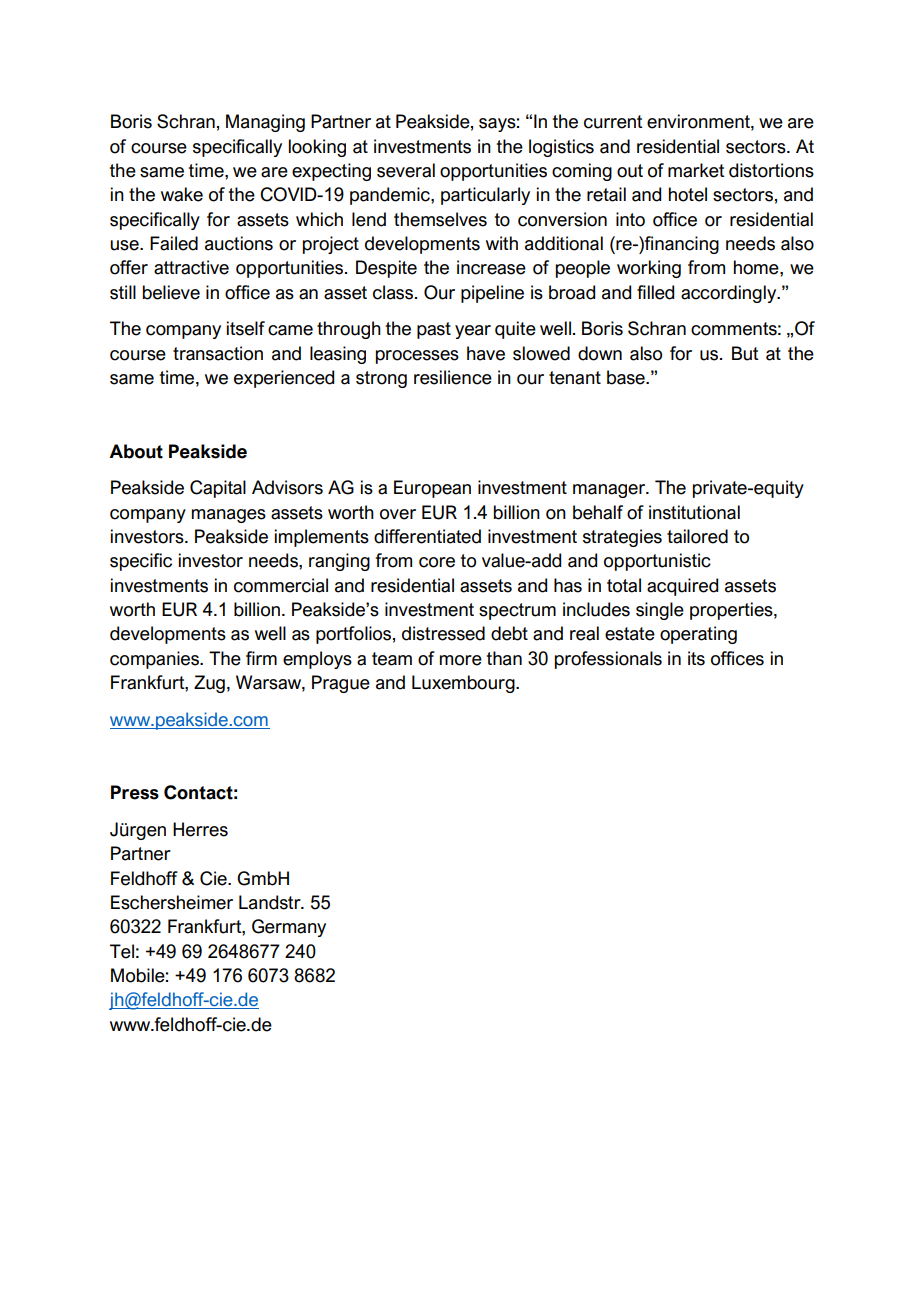 The width and height of the page is (924, 1308). I want to click on About, so click(136, 451).
